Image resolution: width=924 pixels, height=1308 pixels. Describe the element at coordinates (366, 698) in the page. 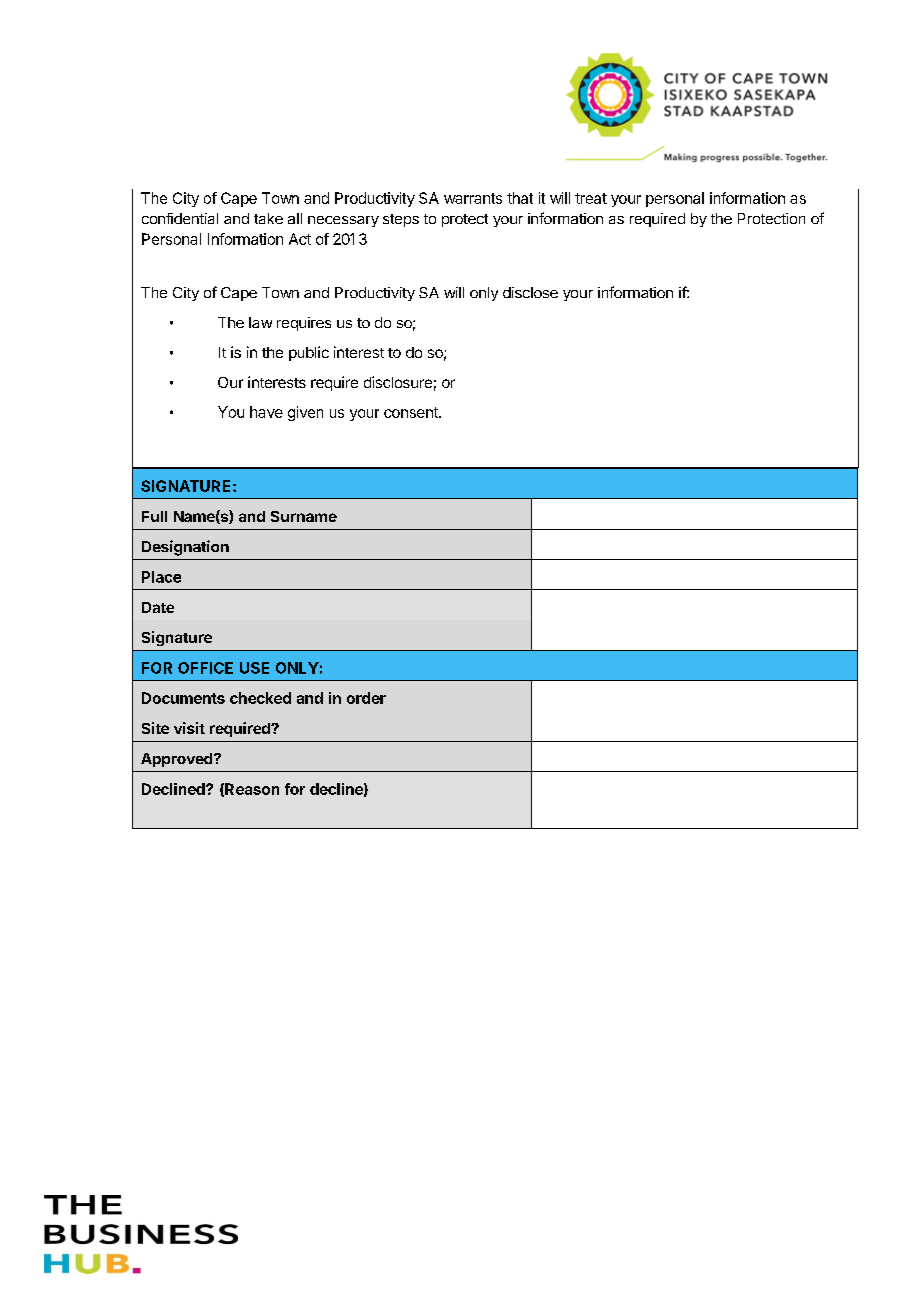

I see `order` at that location.
